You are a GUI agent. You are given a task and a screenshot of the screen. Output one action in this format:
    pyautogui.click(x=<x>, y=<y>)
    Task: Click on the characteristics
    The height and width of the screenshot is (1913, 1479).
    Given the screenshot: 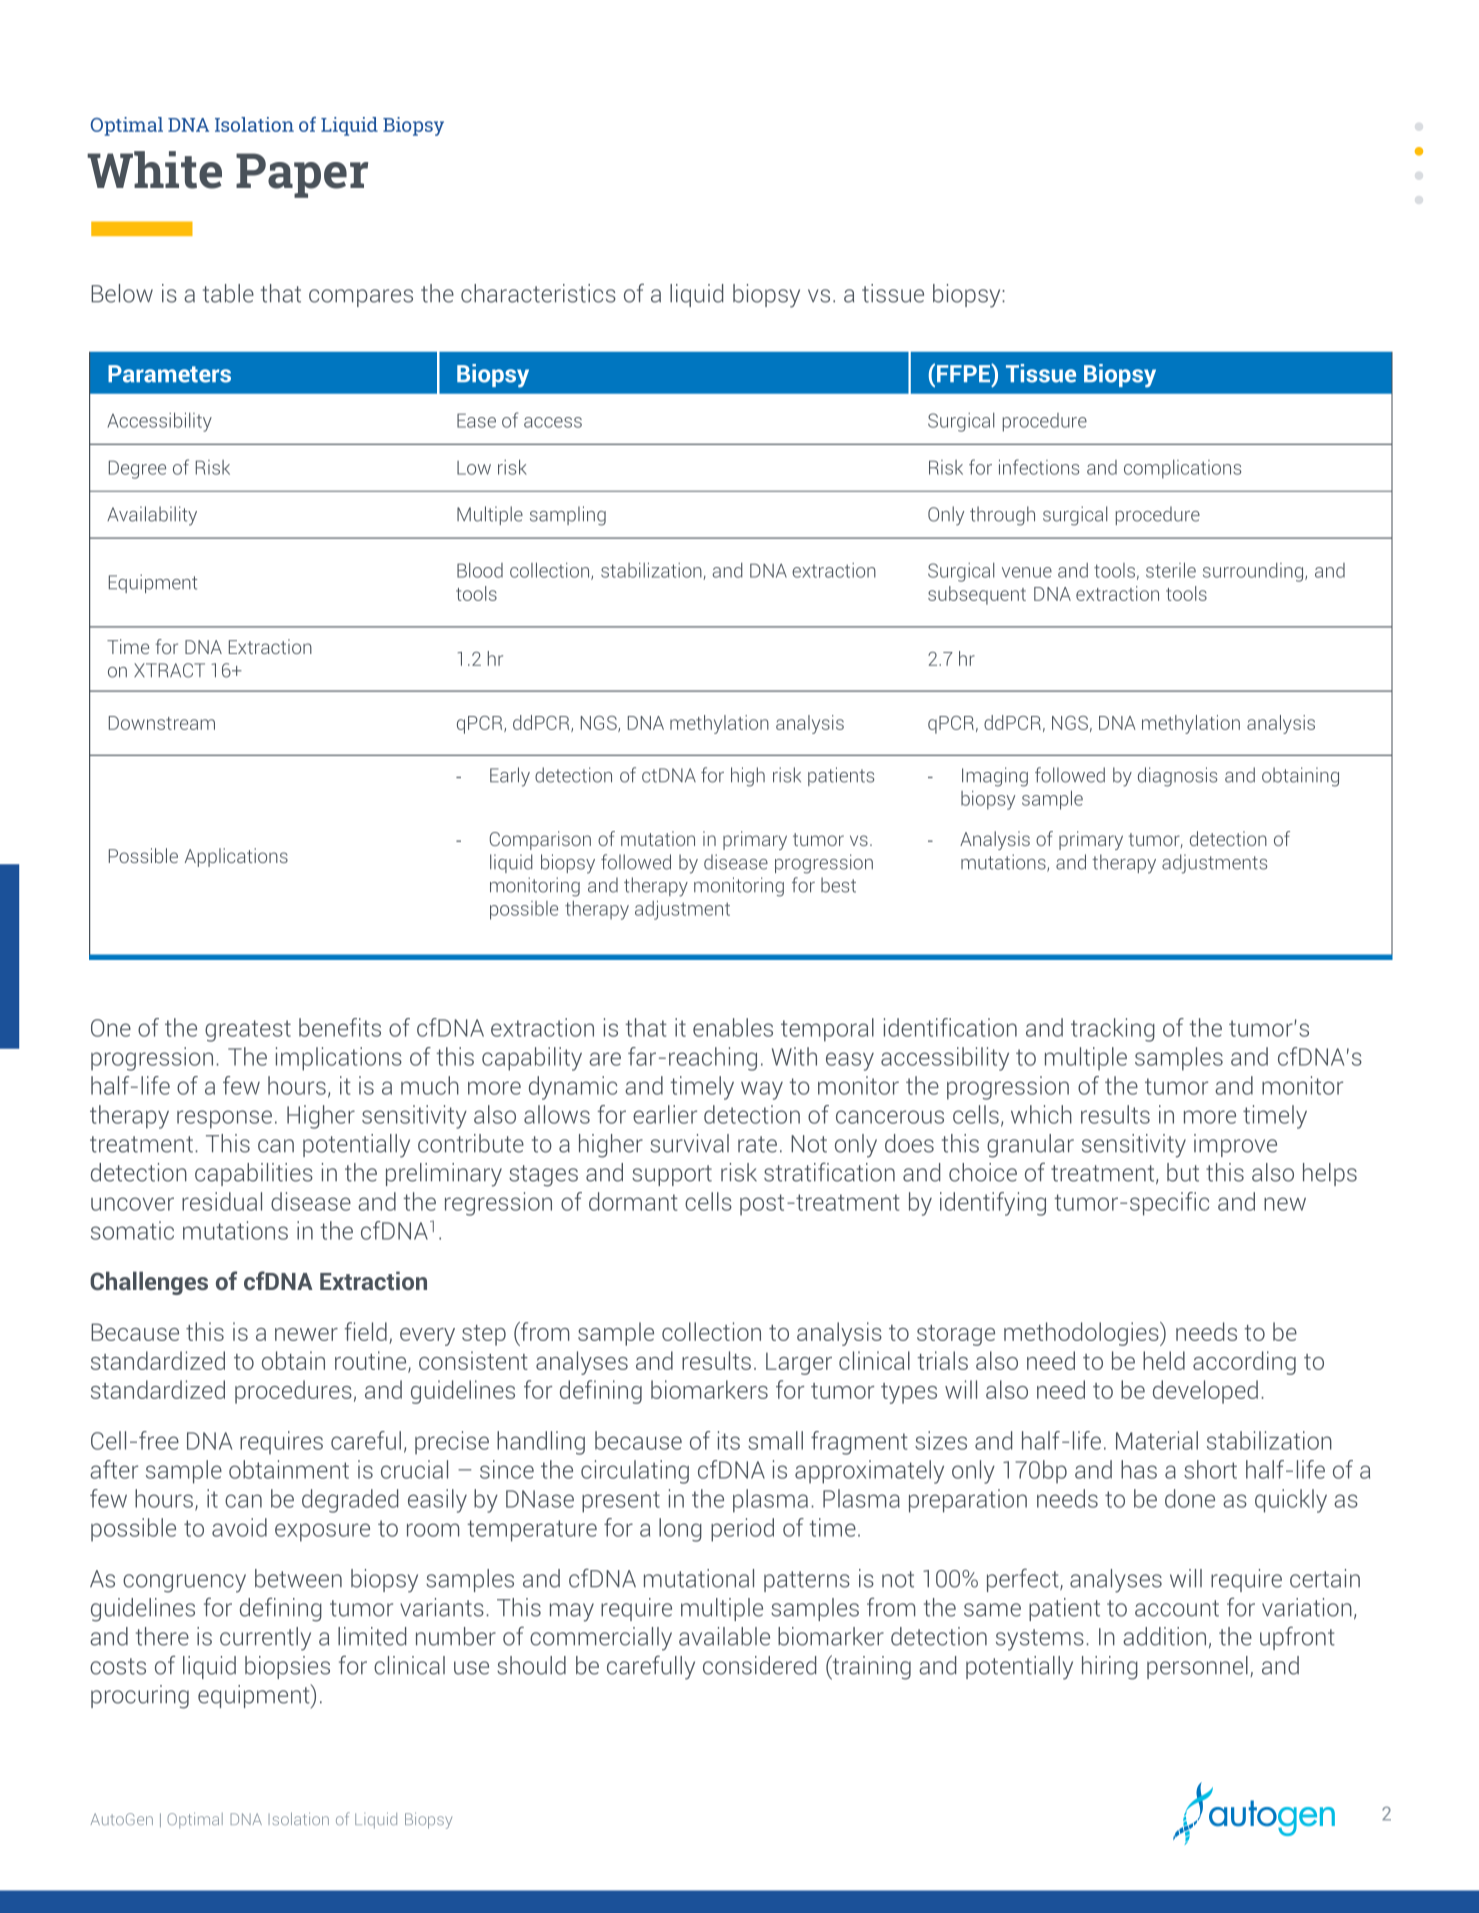 What is the action you would take?
    pyautogui.click(x=538, y=293)
